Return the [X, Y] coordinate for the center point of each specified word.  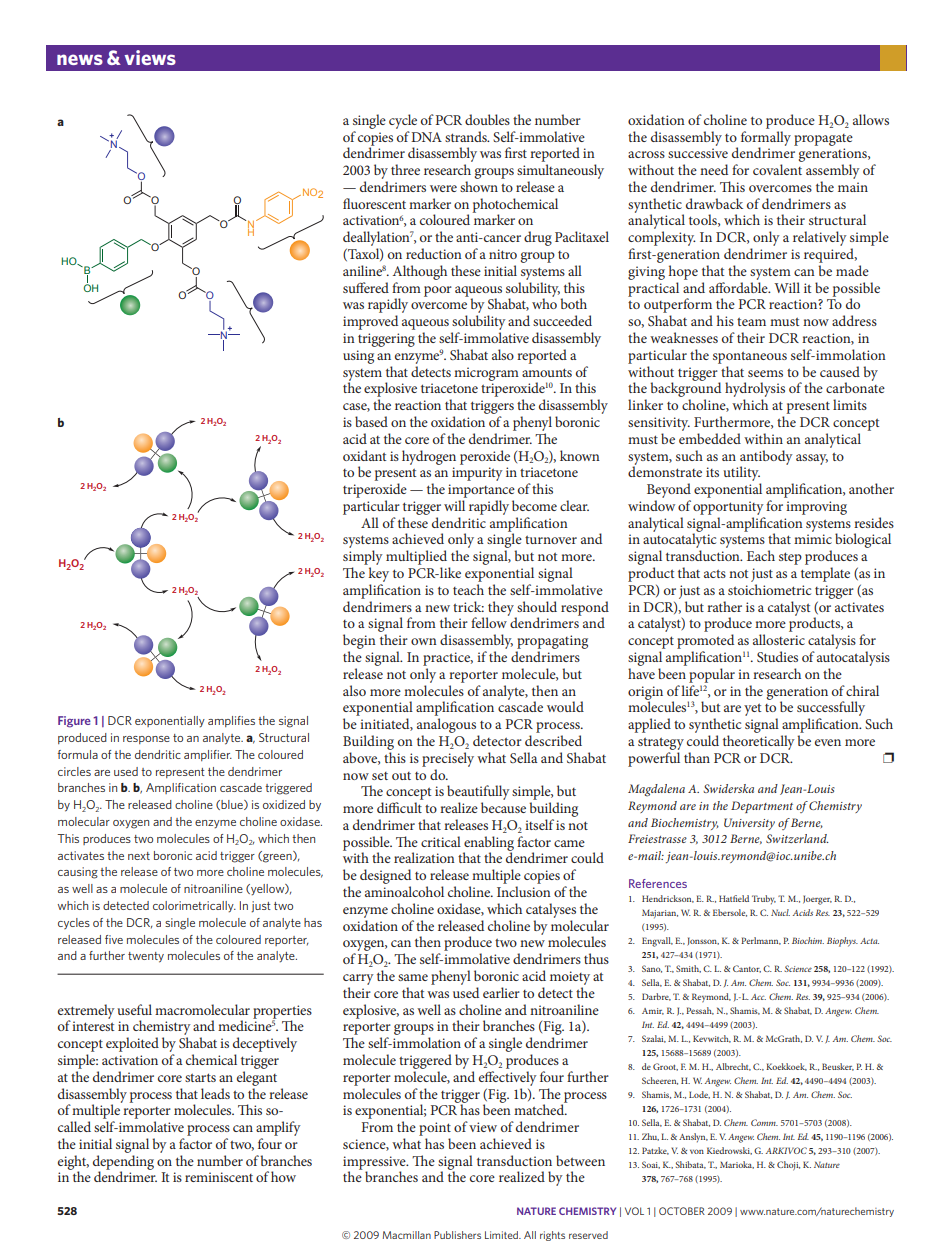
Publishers [457, 1235]
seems [765, 373]
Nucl [780, 912]
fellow [490, 621]
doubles [487, 119]
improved [370, 322]
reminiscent [219, 1177]
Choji [788, 1166]
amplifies [231, 721]
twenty [146, 957]
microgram [486, 374]
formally [766, 138]
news [80, 59]
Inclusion [524, 891]
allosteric [779, 639]
